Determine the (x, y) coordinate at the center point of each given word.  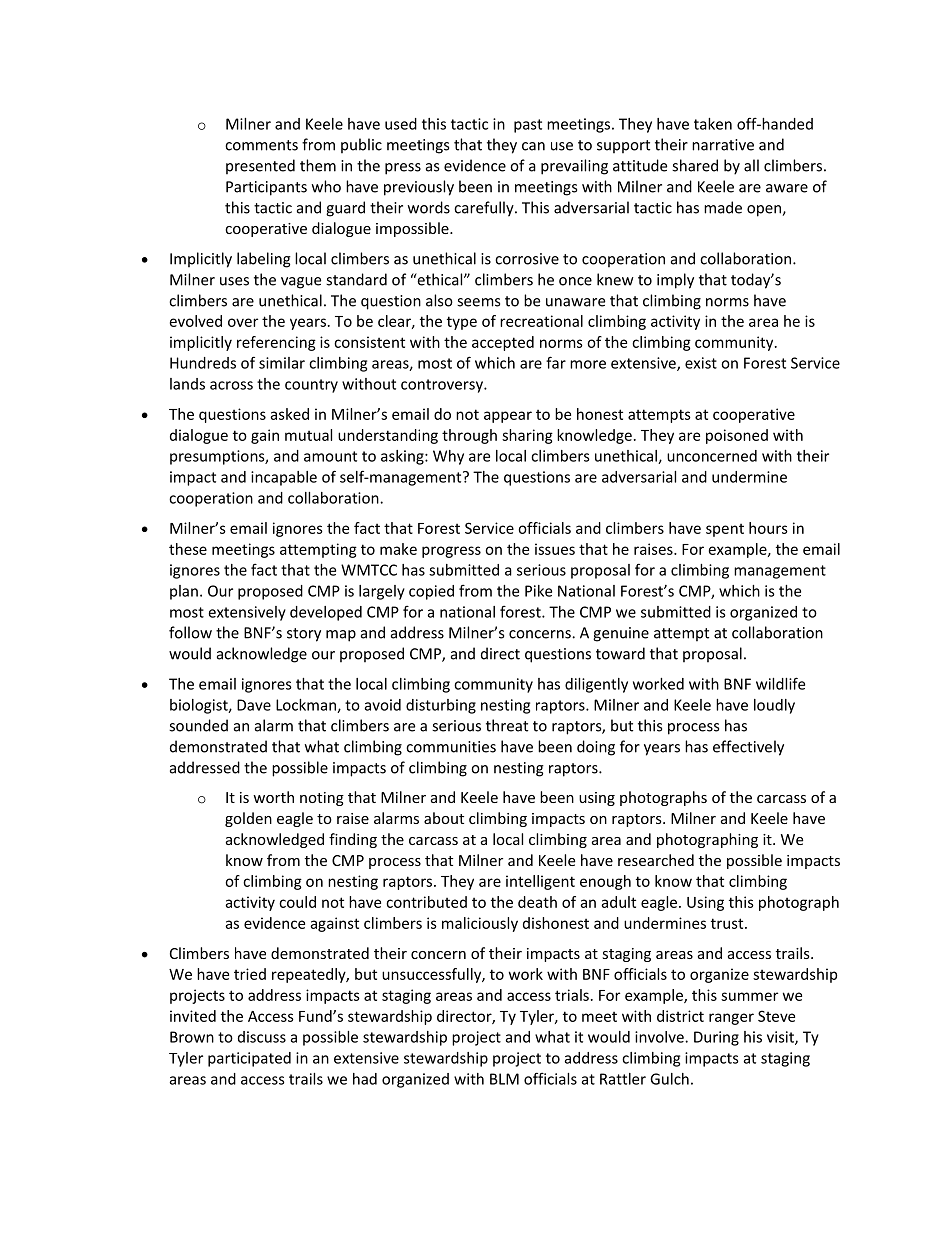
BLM (504, 1079)
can (533, 146)
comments (261, 145)
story (304, 635)
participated (249, 1059)
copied (431, 592)
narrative (723, 145)
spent (725, 530)
